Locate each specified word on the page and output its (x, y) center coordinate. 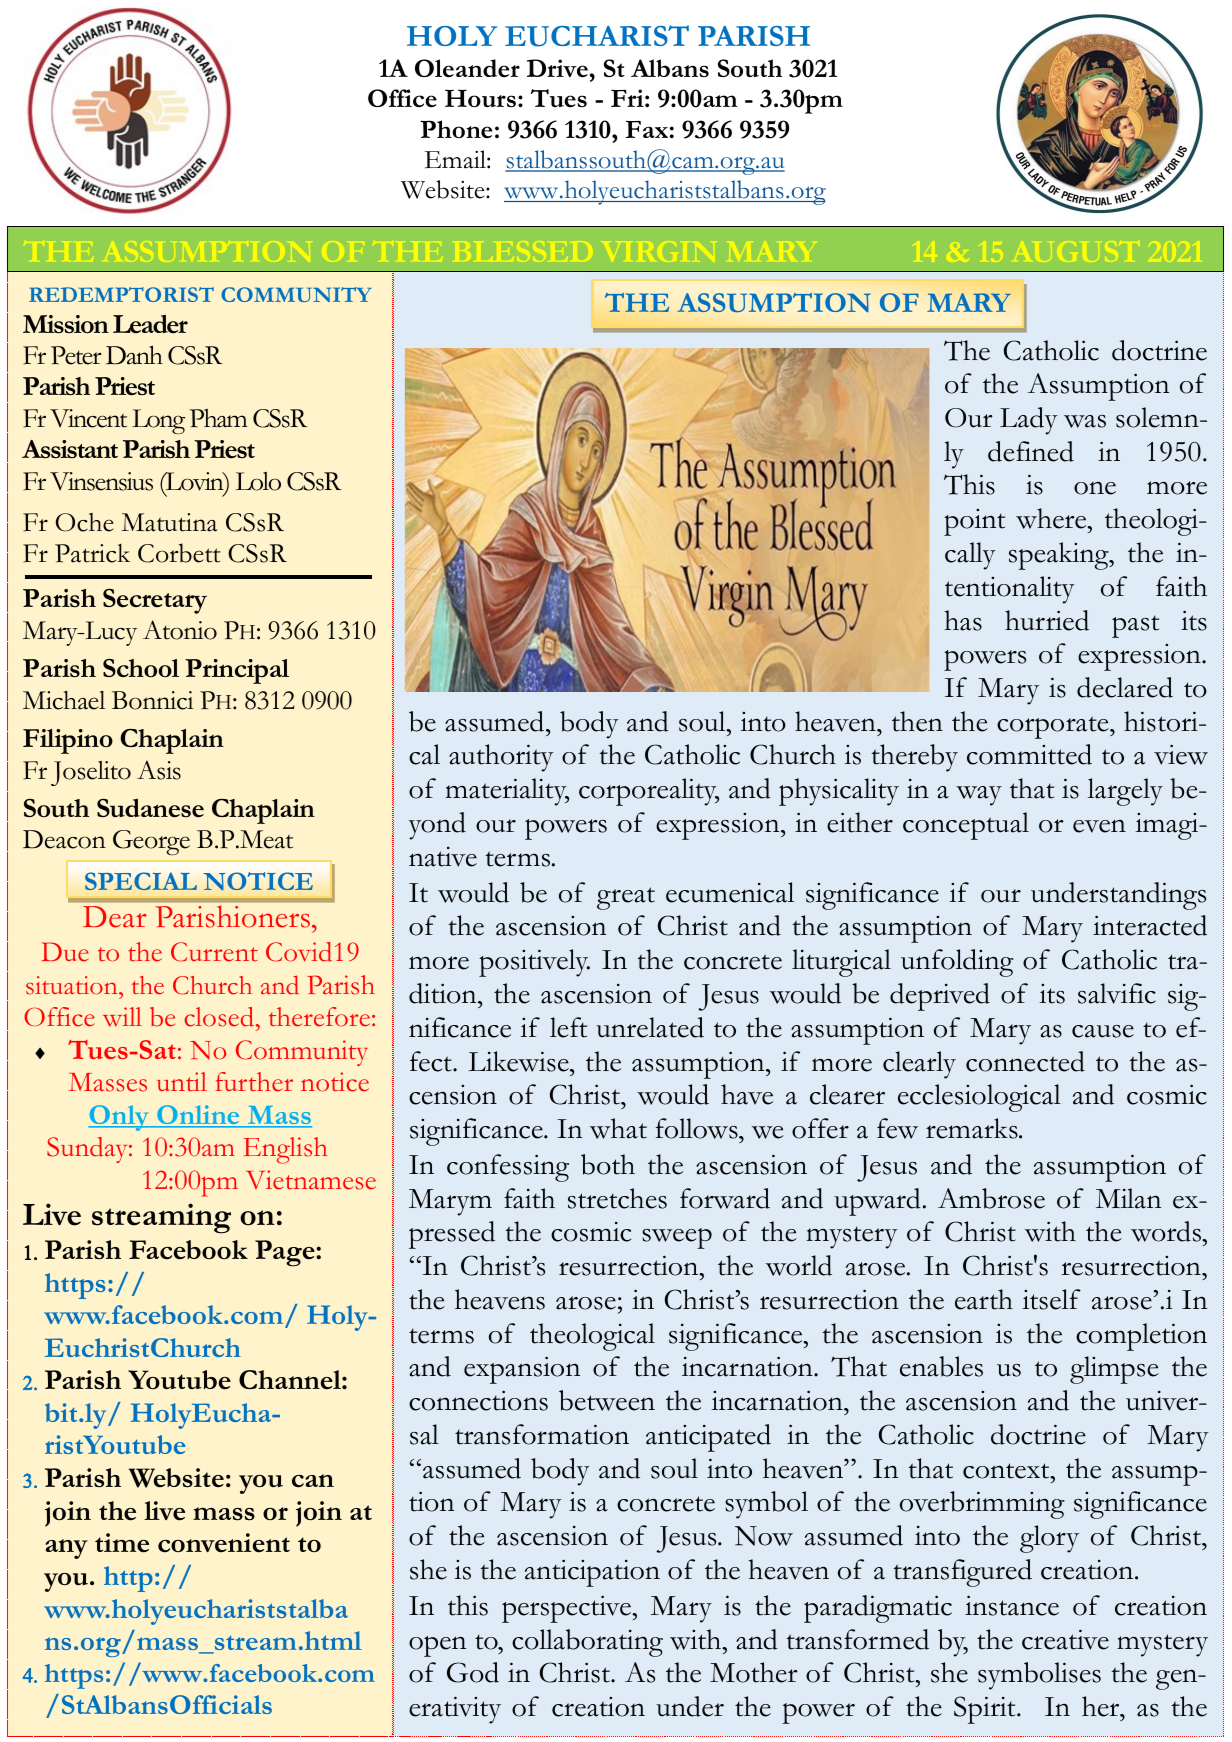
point (974, 522)
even (1099, 826)
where (1052, 518)
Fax (647, 129)
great (626, 898)
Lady (1029, 421)
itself (1051, 1299)
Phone (456, 129)
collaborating (587, 1643)
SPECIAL (141, 881)
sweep (677, 1238)
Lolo (258, 481)
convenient (224, 1543)
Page (286, 1253)
